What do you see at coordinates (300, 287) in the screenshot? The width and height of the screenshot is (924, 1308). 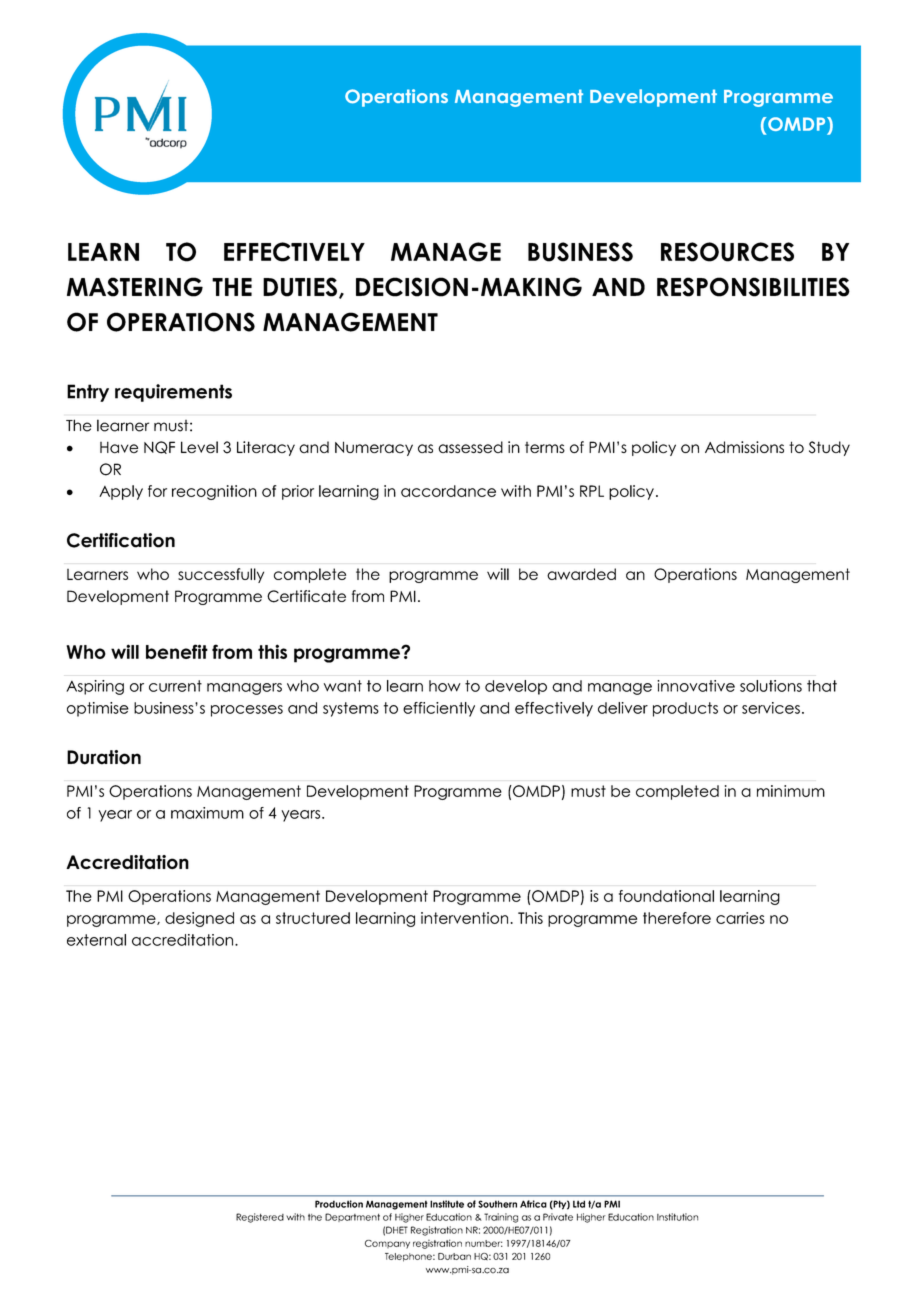 I see `DUTIES` at bounding box center [300, 287].
